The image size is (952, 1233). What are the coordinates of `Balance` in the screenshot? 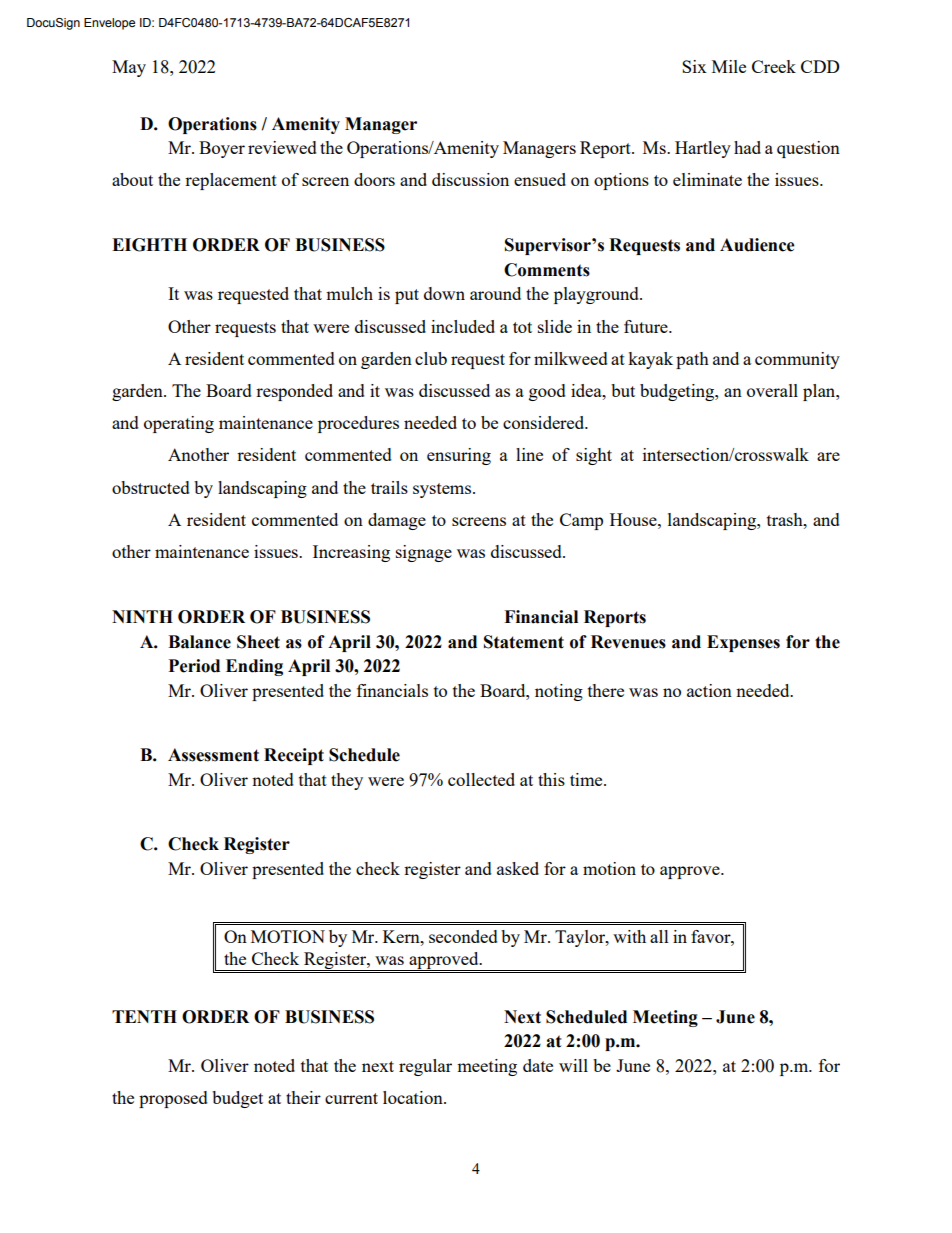 It's located at (199, 642).
